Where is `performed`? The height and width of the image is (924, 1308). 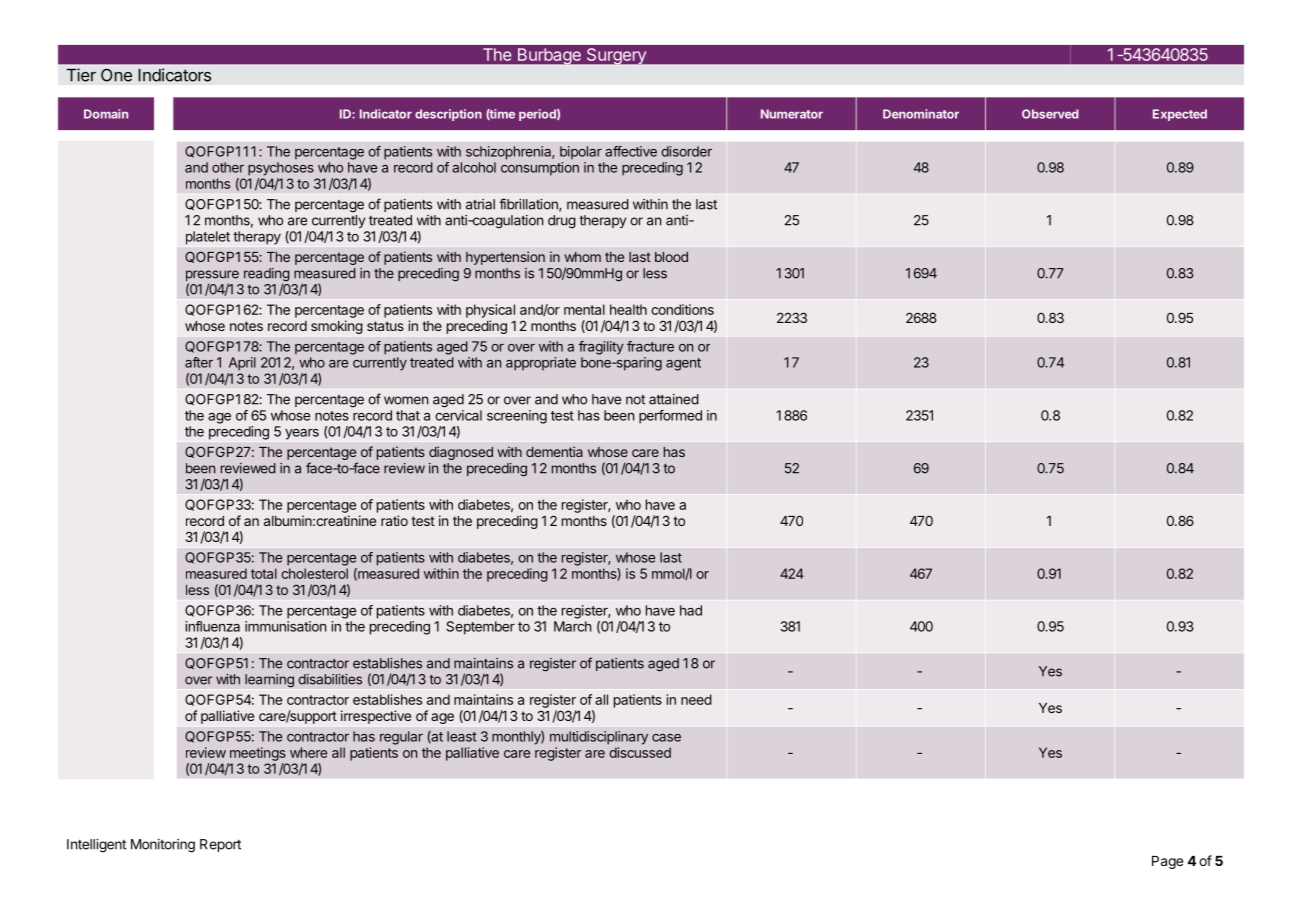 performed is located at coordinates (670, 417).
